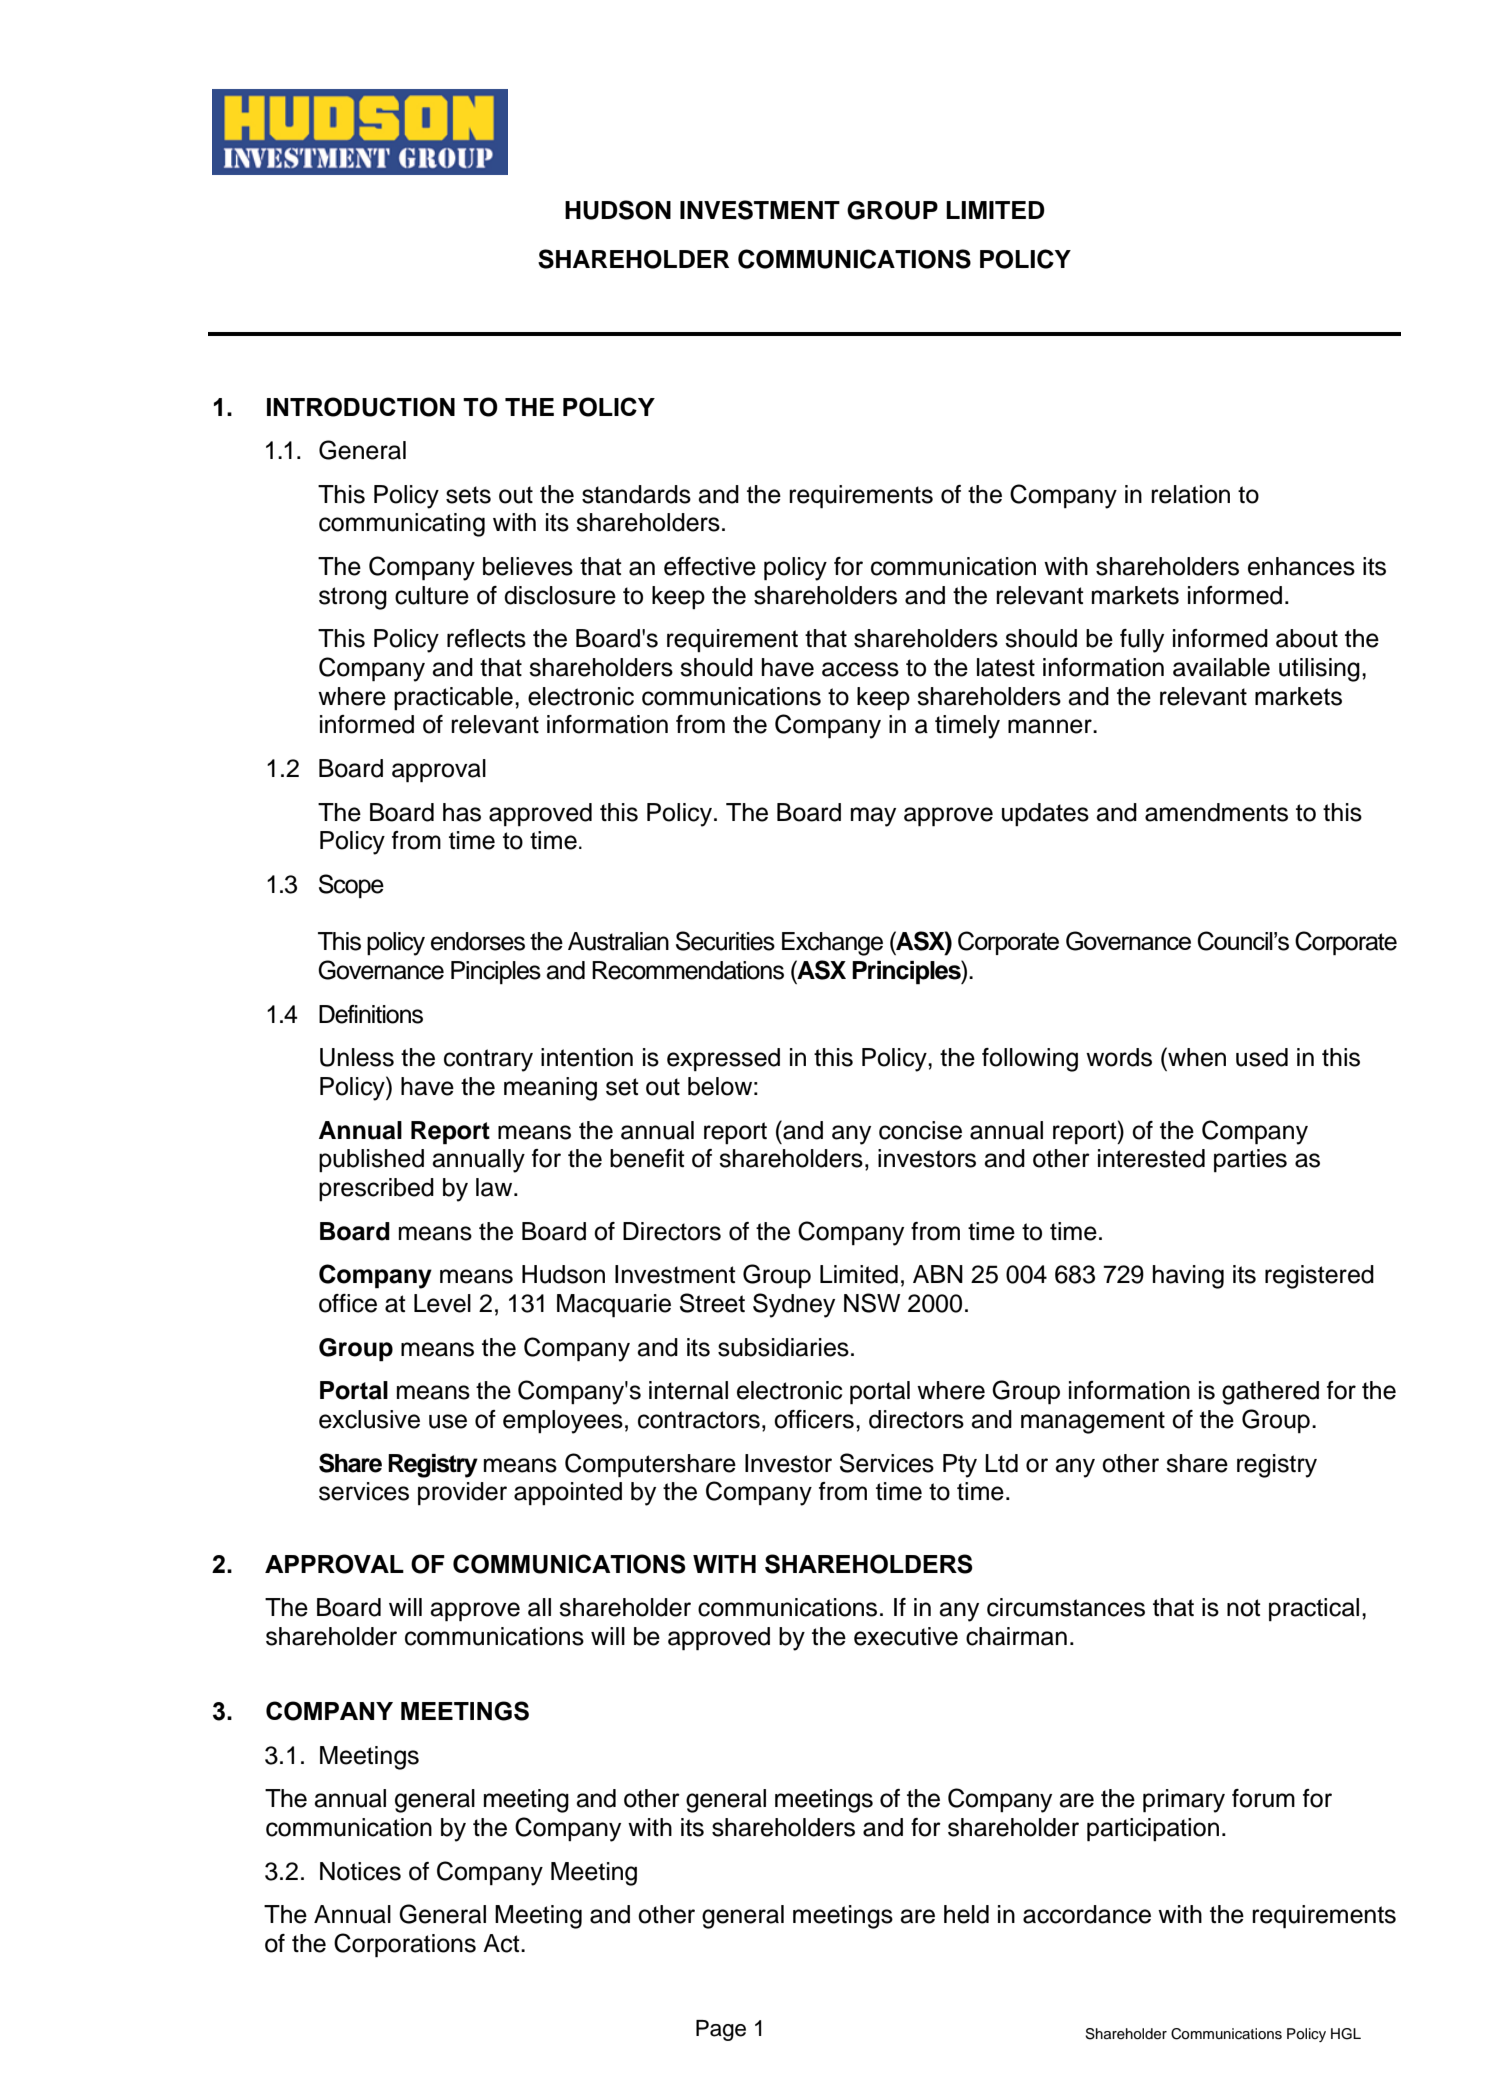 Image resolution: width=1485 pixels, height=2100 pixels. I want to click on provider, so click(462, 1494).
